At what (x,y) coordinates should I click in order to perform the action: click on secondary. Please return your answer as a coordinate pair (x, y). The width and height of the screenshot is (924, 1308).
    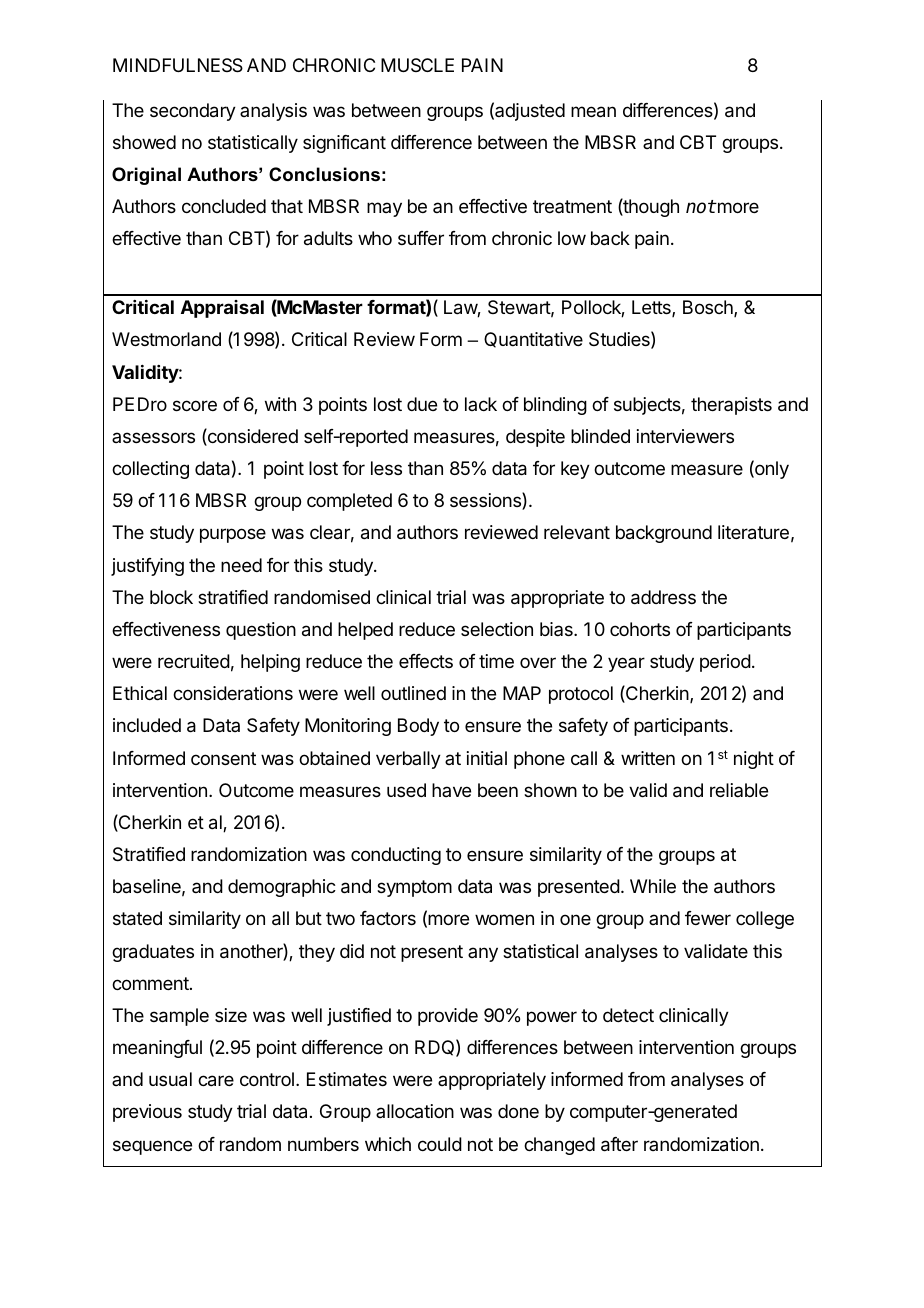
    Looking at the image, I should click on (193, 112).
